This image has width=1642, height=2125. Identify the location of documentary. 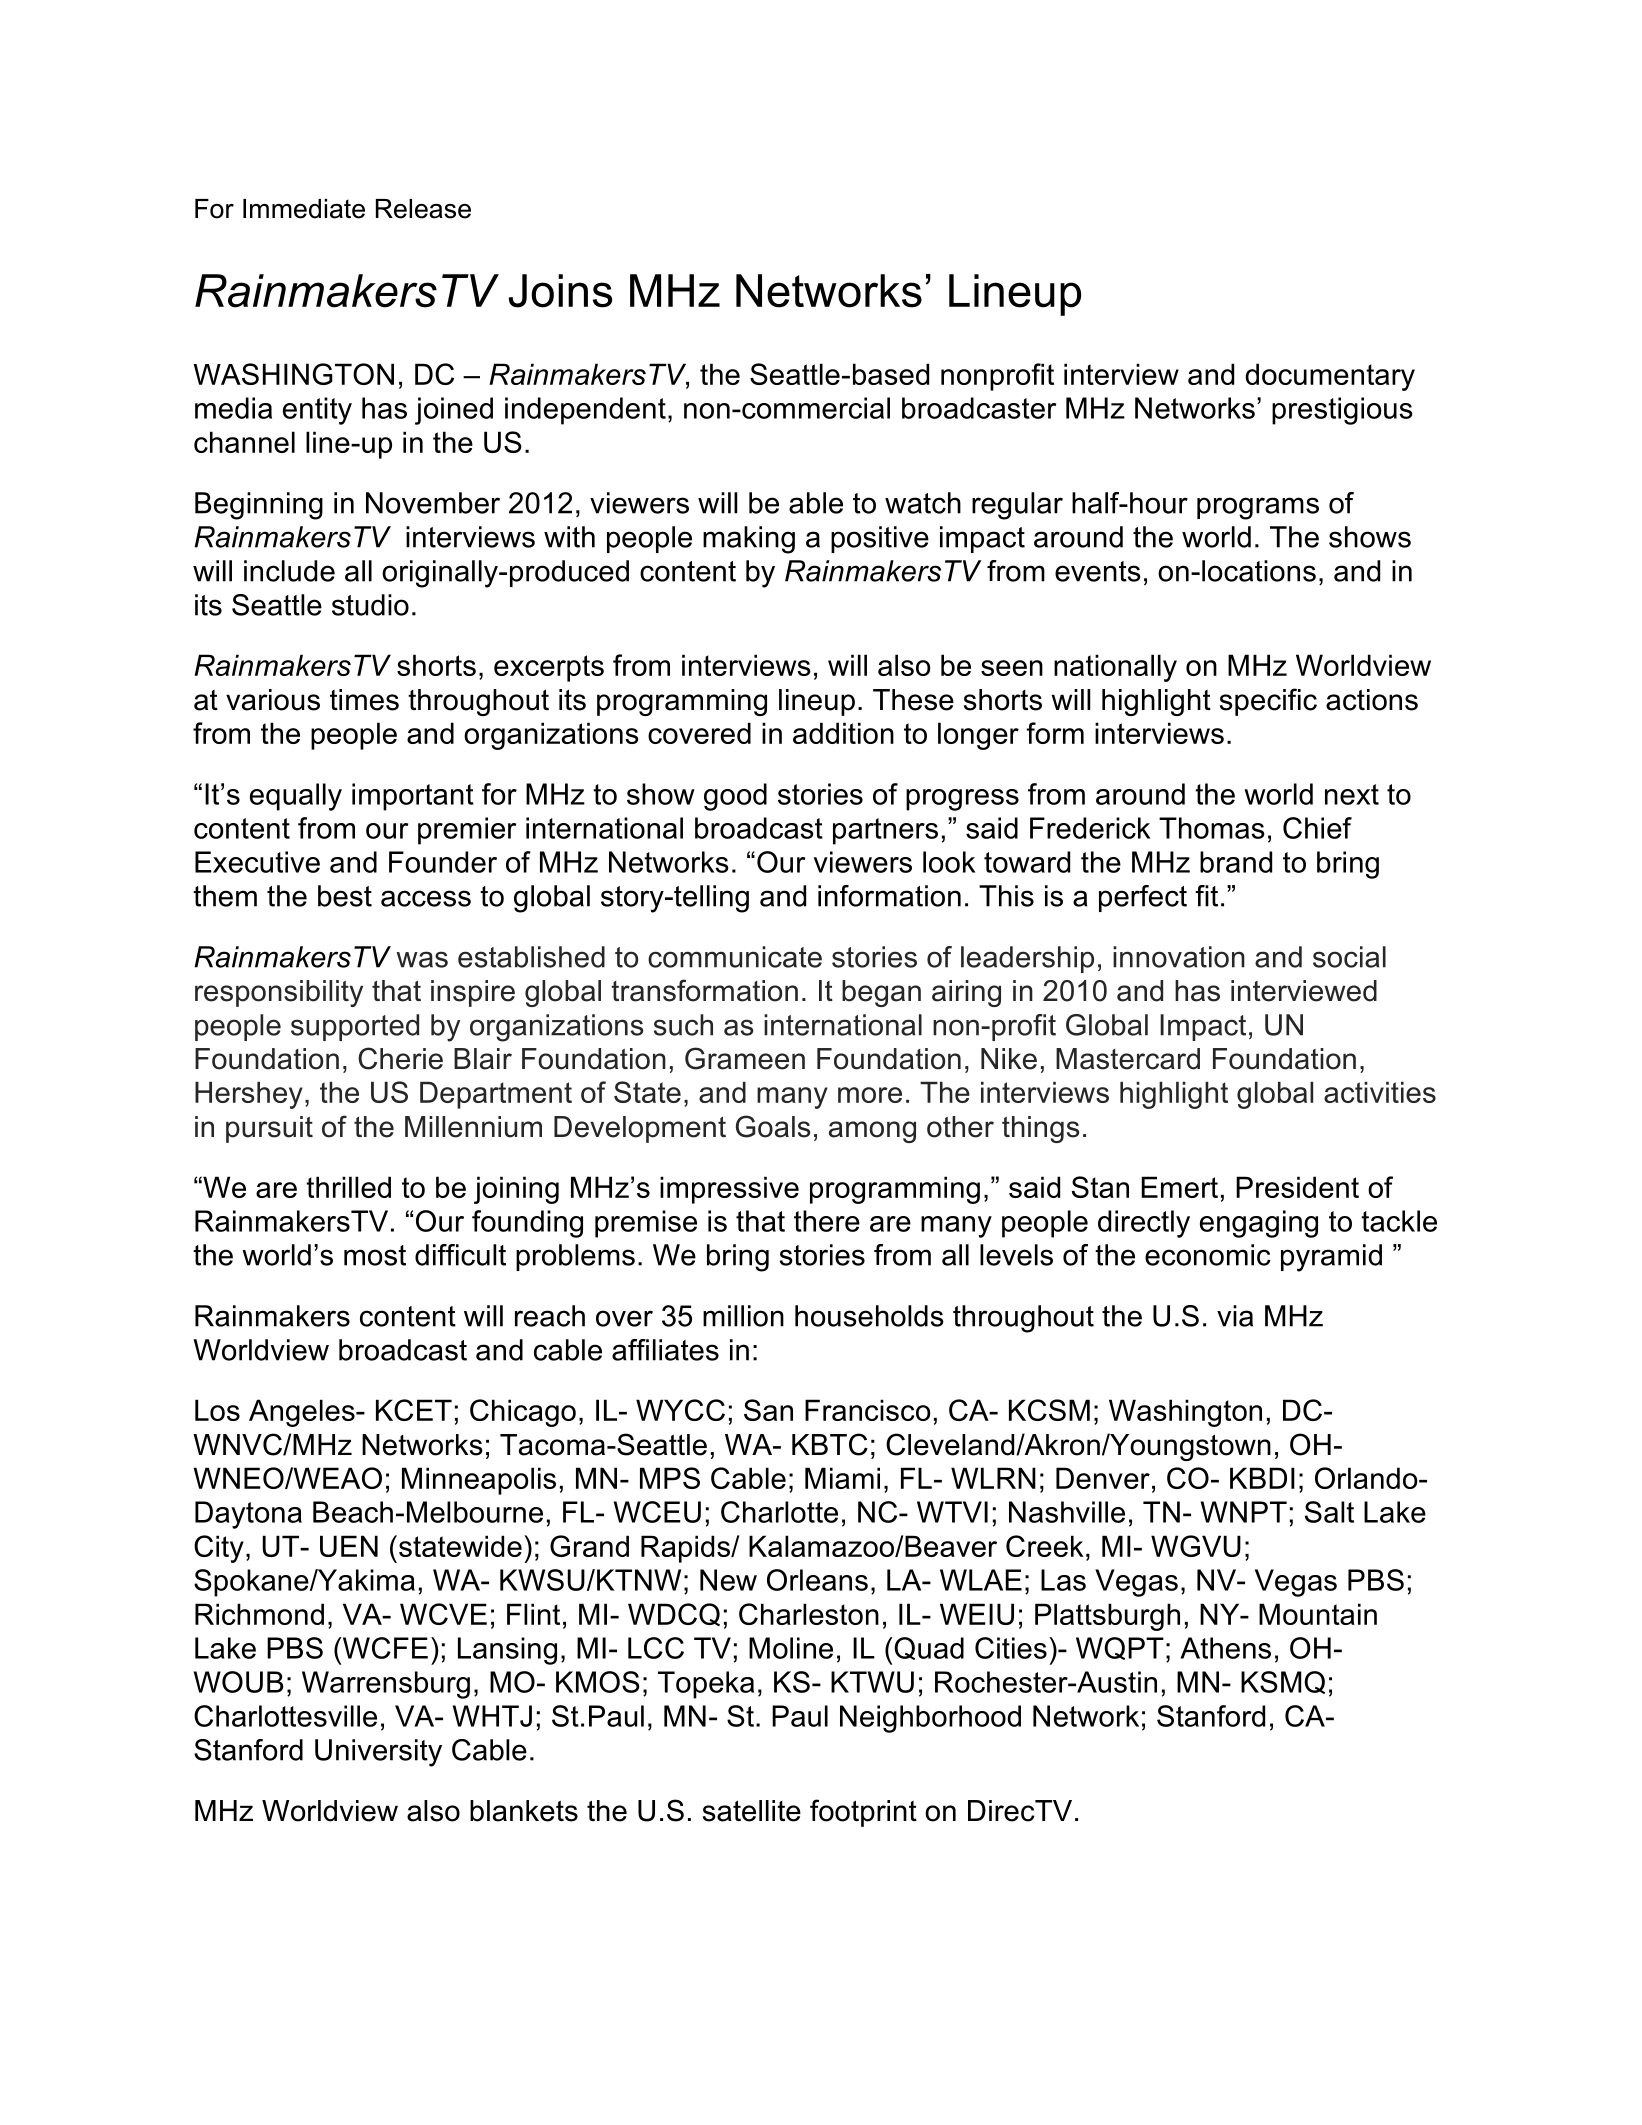
(1330, 377).
